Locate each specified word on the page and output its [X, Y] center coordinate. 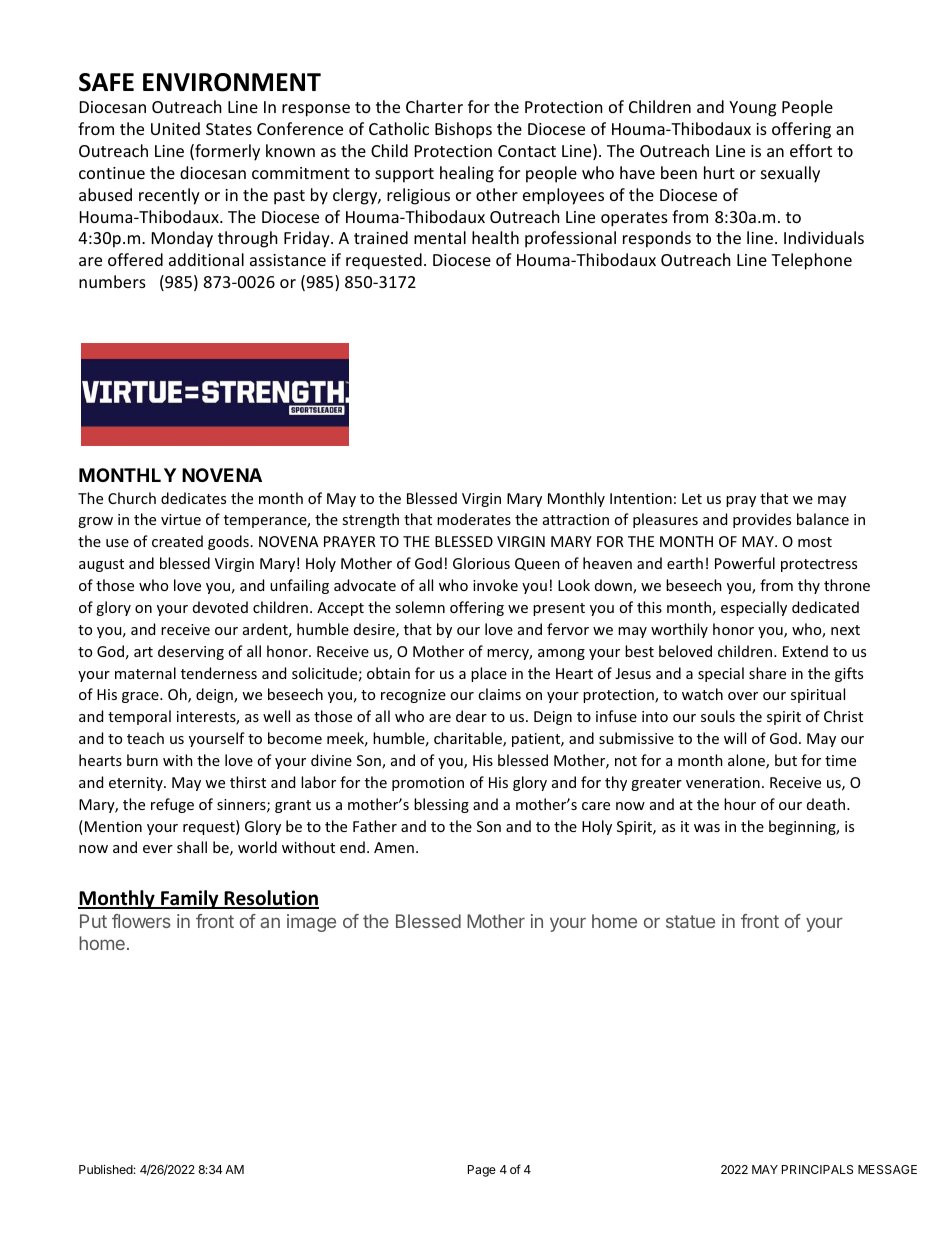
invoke [495, 585]
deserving [191, 652]
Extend [805, 651]
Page [482, 1171]
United [175, 128]
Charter [434, 106]
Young [752, 109]
